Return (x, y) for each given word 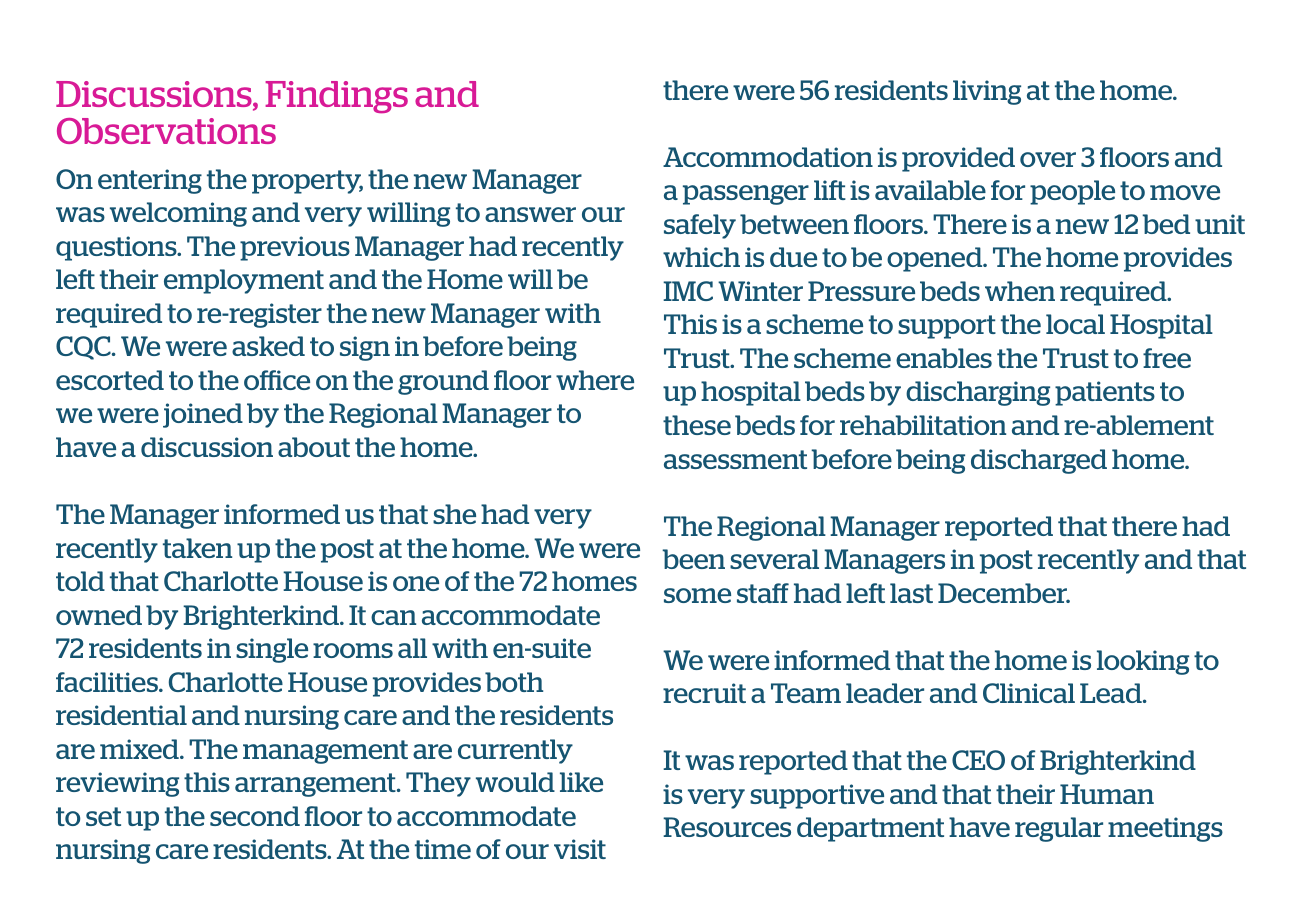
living (987, 92)
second (255, 816)
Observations (166, 131)
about (314, 447)
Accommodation (768, 157)
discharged (1039, 461)
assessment (735, 459)
